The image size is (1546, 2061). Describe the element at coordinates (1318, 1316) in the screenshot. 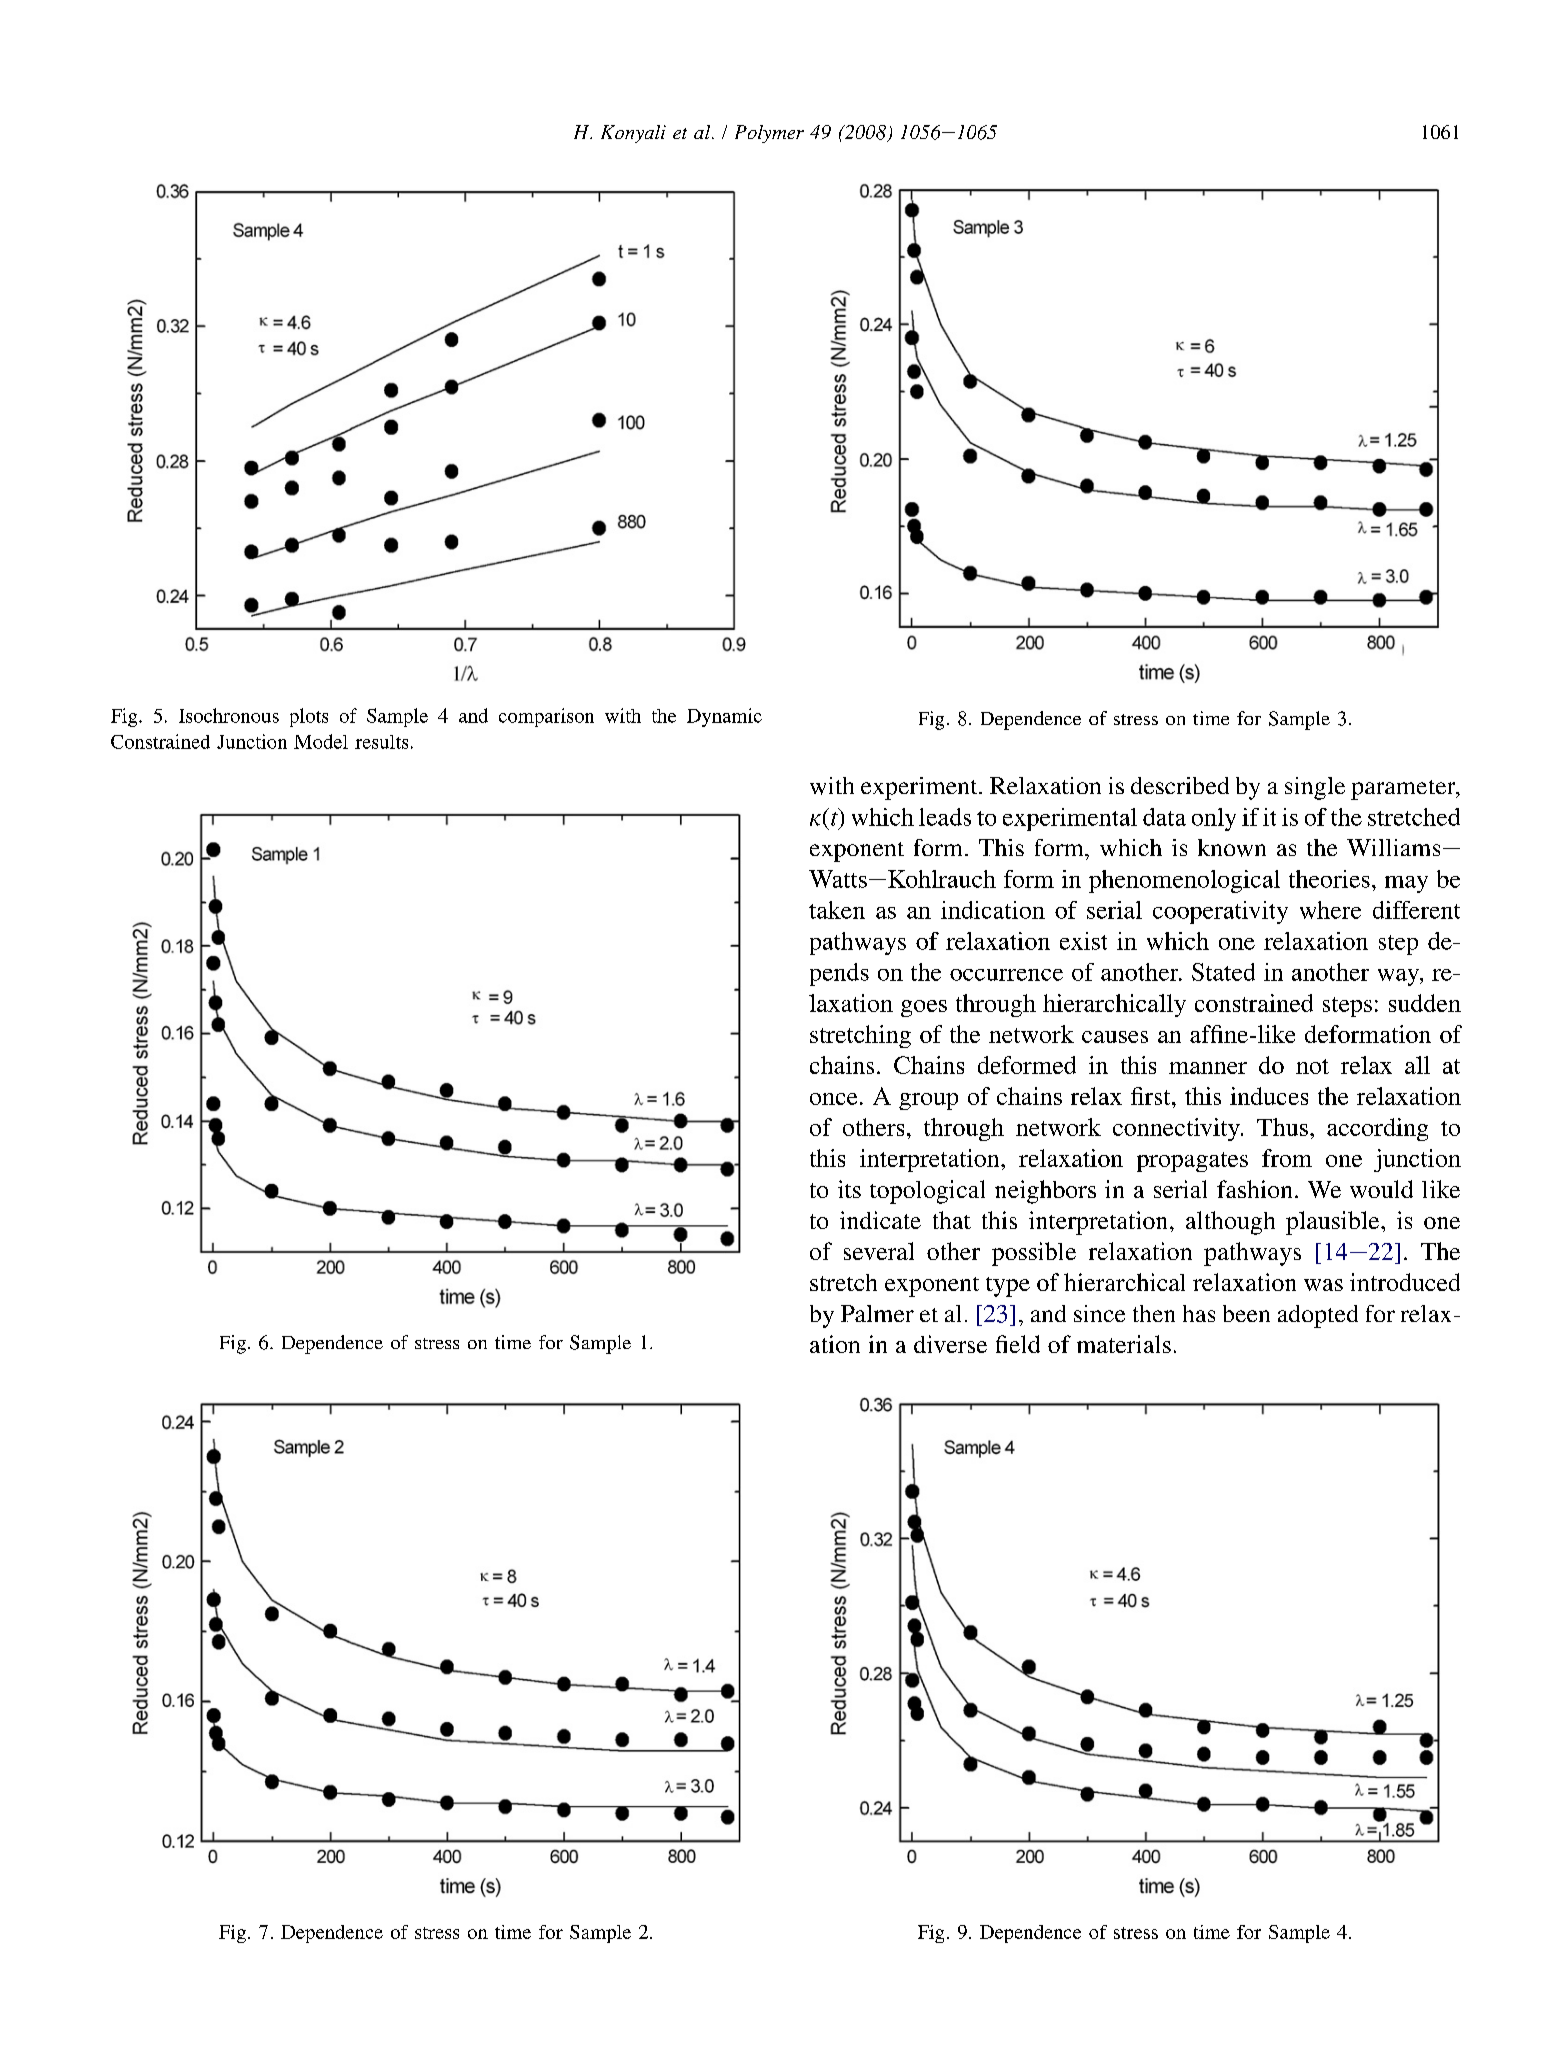

I see `adopted` at that location.
